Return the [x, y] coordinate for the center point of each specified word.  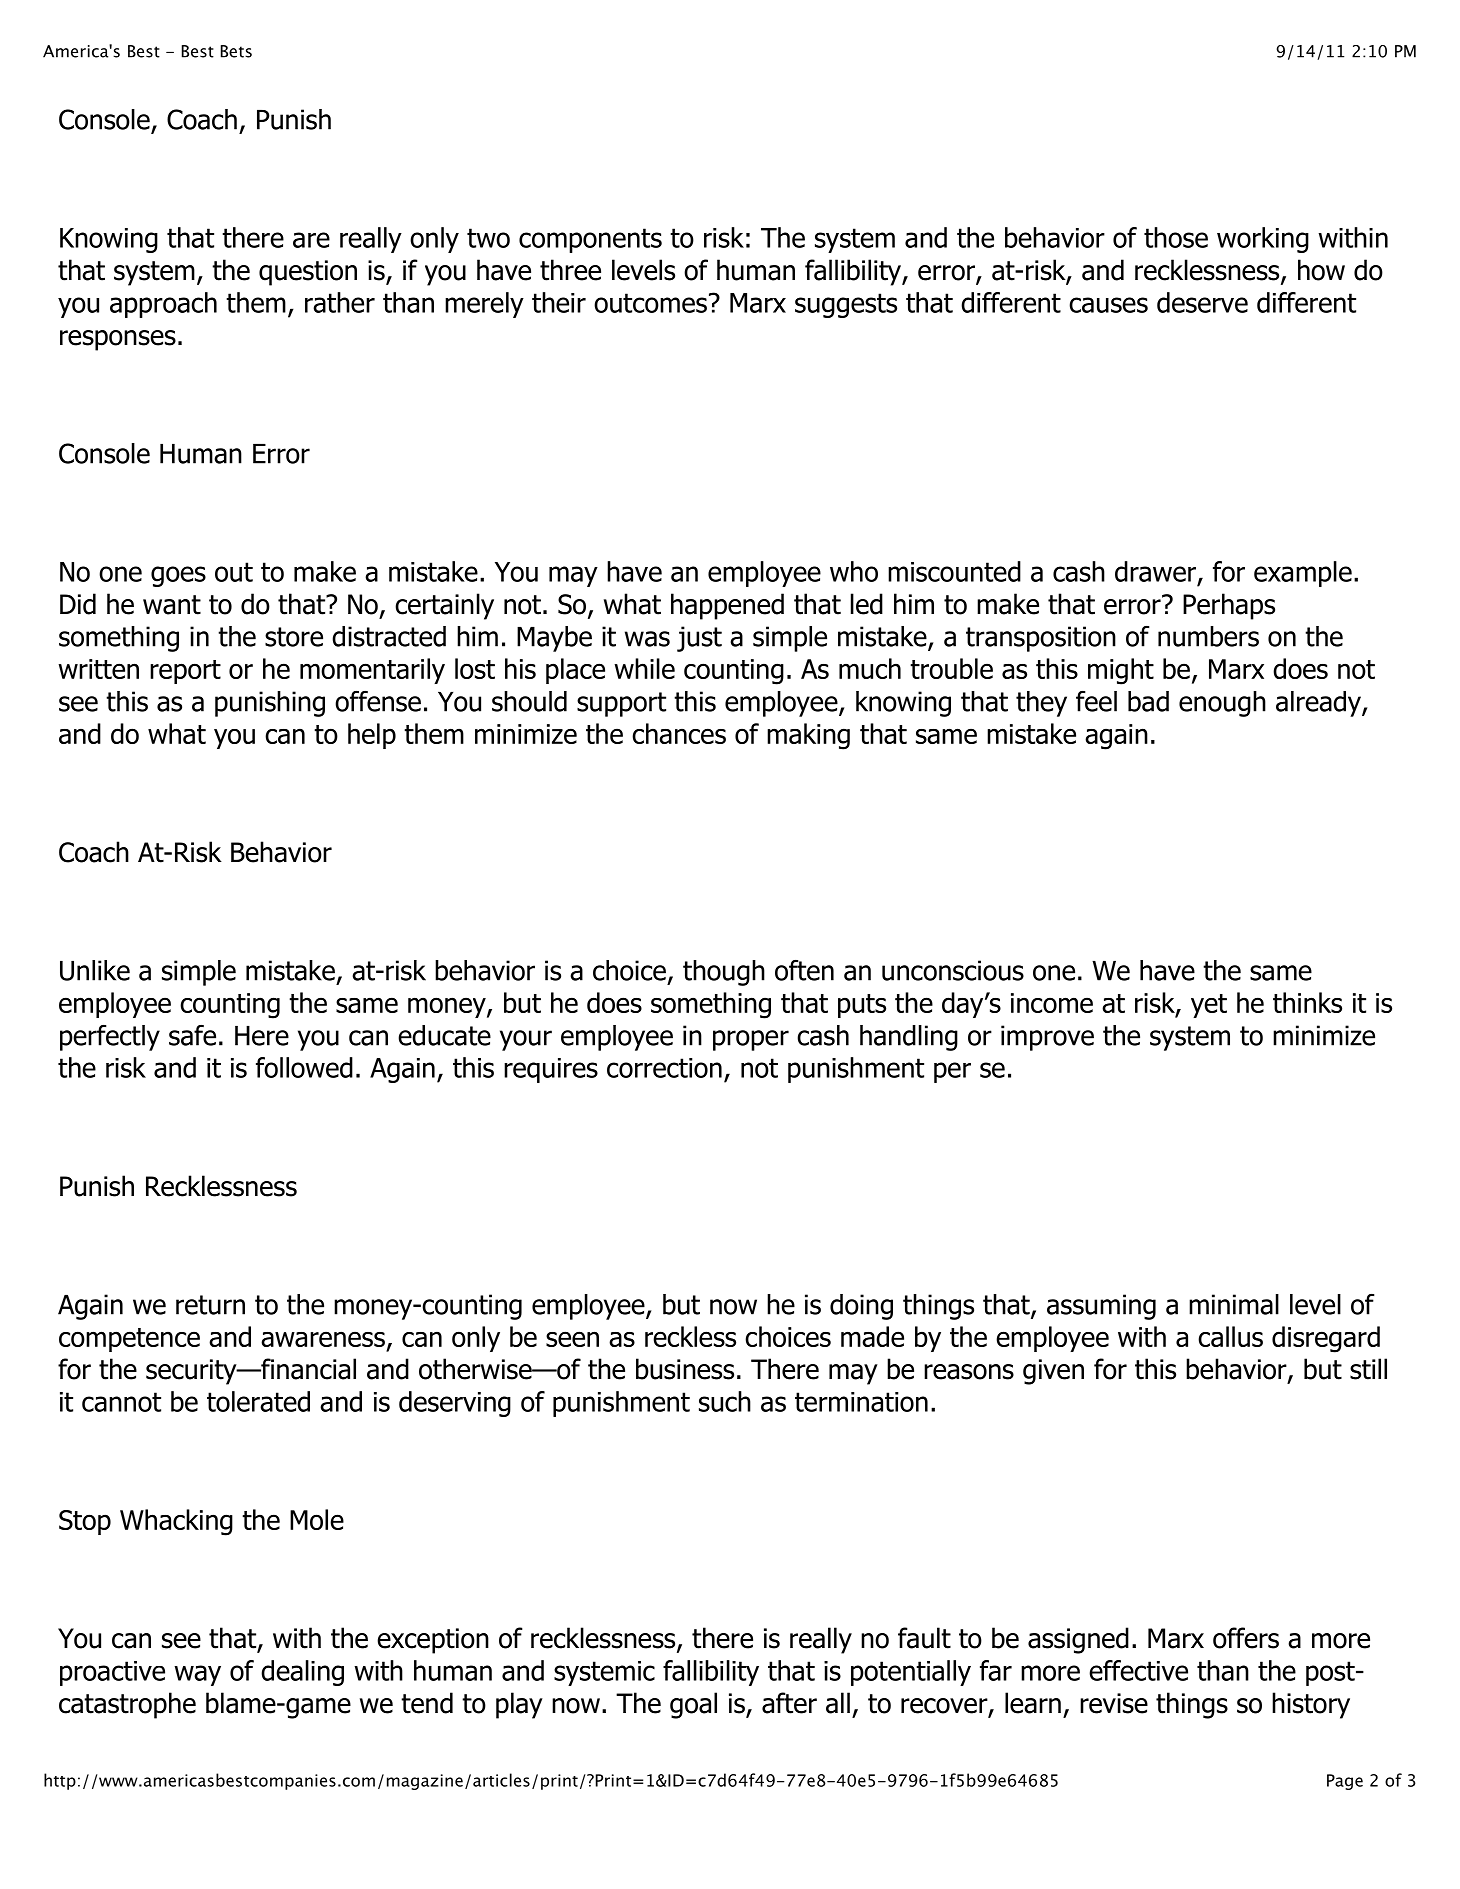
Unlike [95, 970]
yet [1209, 1006]
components [590, 240]
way [197, 1675]
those [1176, 237]
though [724, 973]
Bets [236, 51]
